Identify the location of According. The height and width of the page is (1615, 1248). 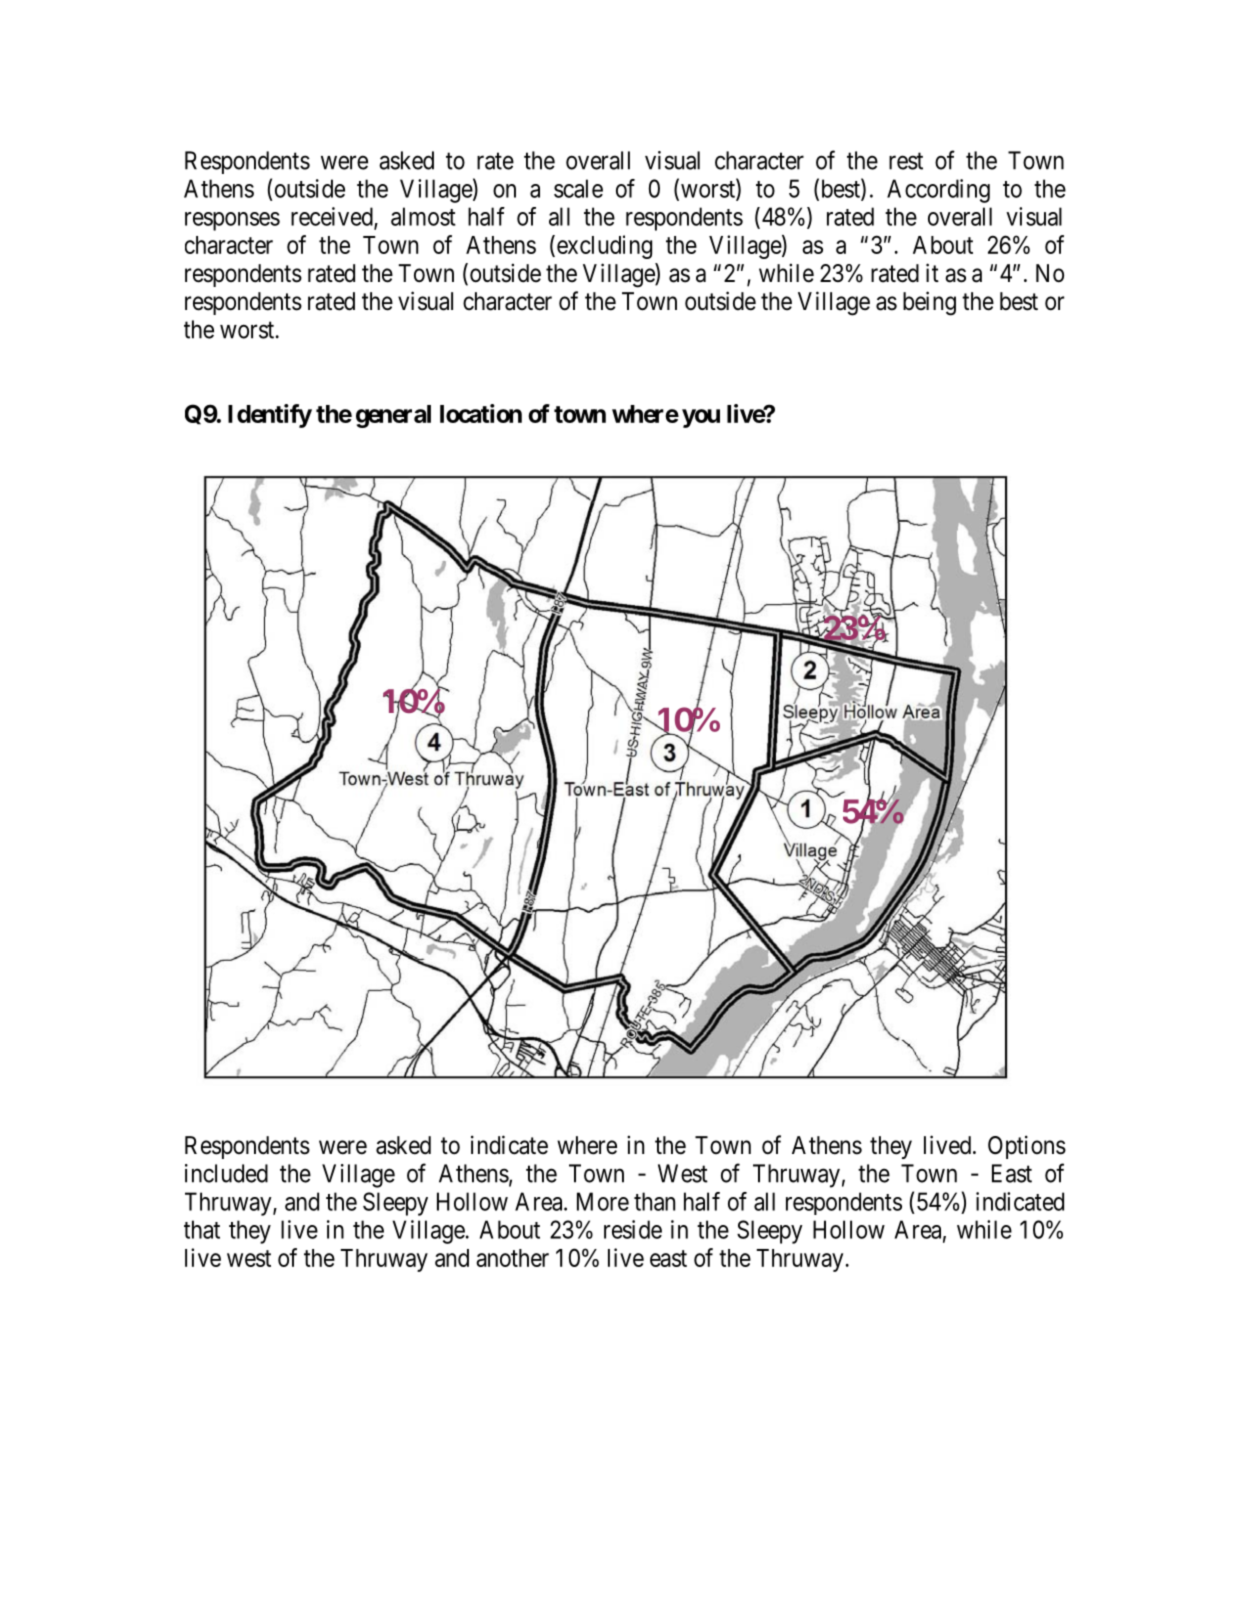
(938, 191).
